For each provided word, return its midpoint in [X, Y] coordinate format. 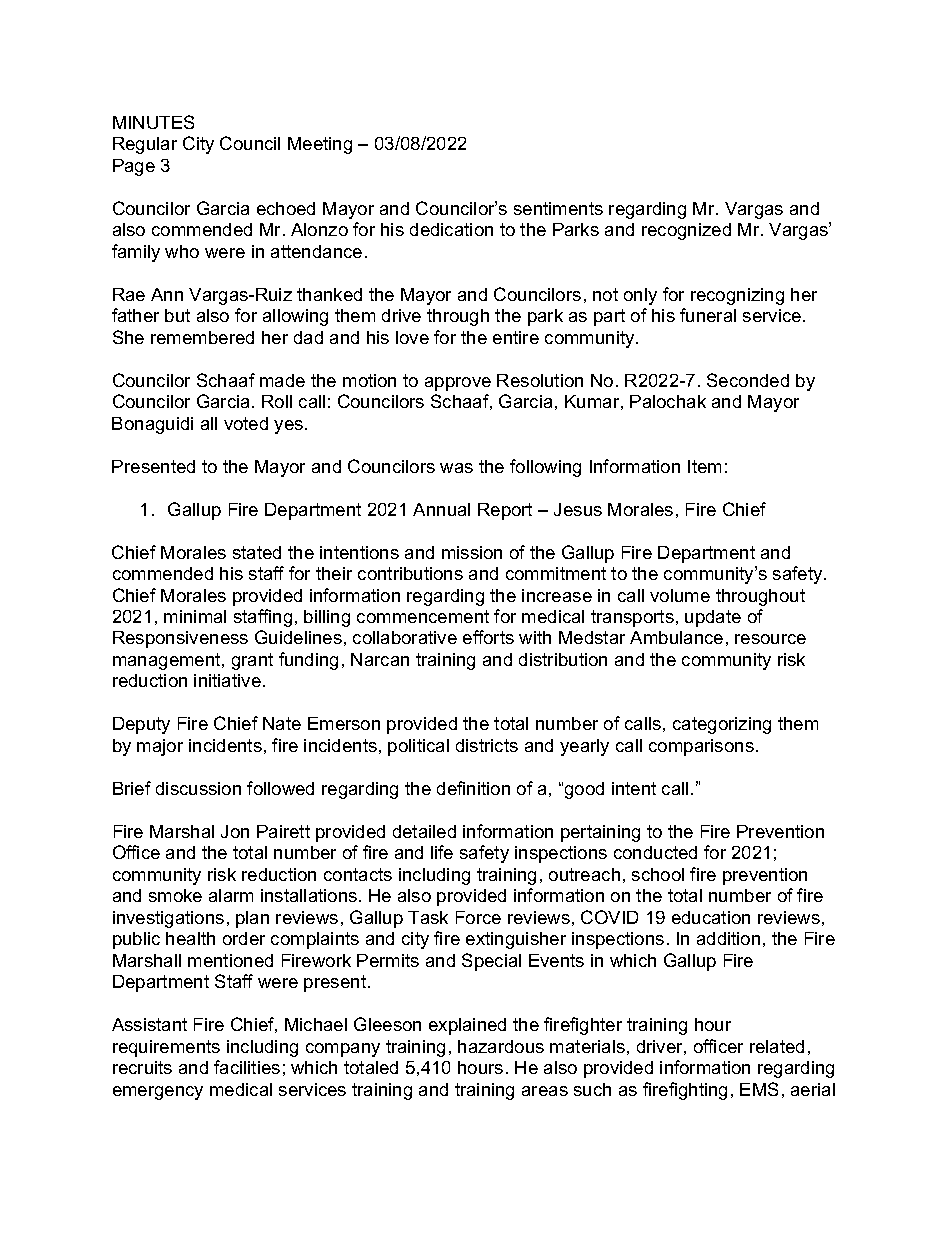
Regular [145, 145]
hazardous [501, 1046]
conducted [655, 852]
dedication [451, 229]
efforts [488, 637]
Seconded [748, 380]
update [713, 618]
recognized [686, 231]
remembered [202, 337]
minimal [195, 616]
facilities [247, 1067]
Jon [235, 831]
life [442, 852]
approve [458, 384]
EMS [759, 1089]
